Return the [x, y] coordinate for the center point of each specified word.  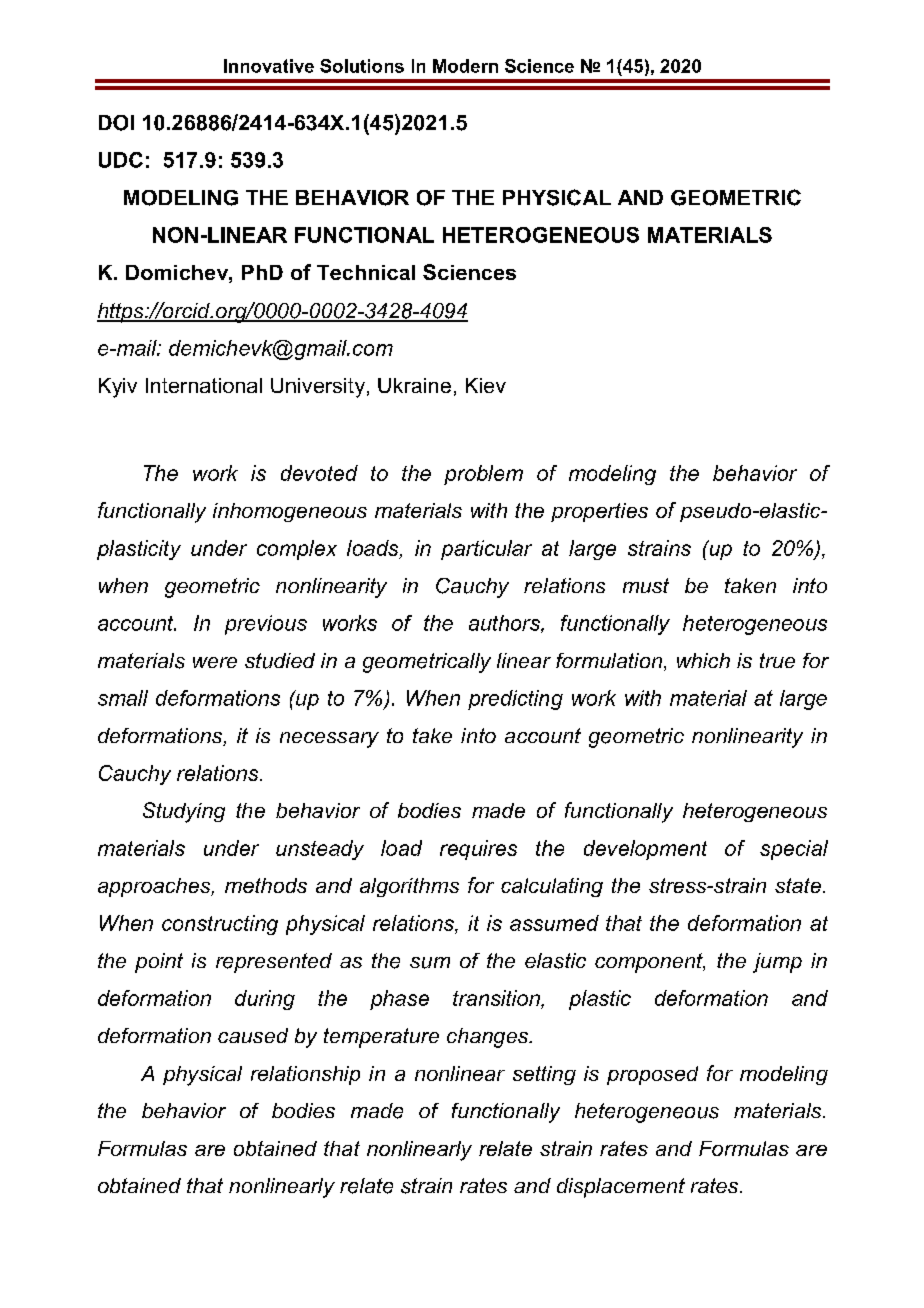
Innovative [269, 66]
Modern [465, 66]
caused [253, 1035]
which [703, 660]
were [215, 662]
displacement [621, 1188]
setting [544, 1075]
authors [505, 624]
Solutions [362, 66]
